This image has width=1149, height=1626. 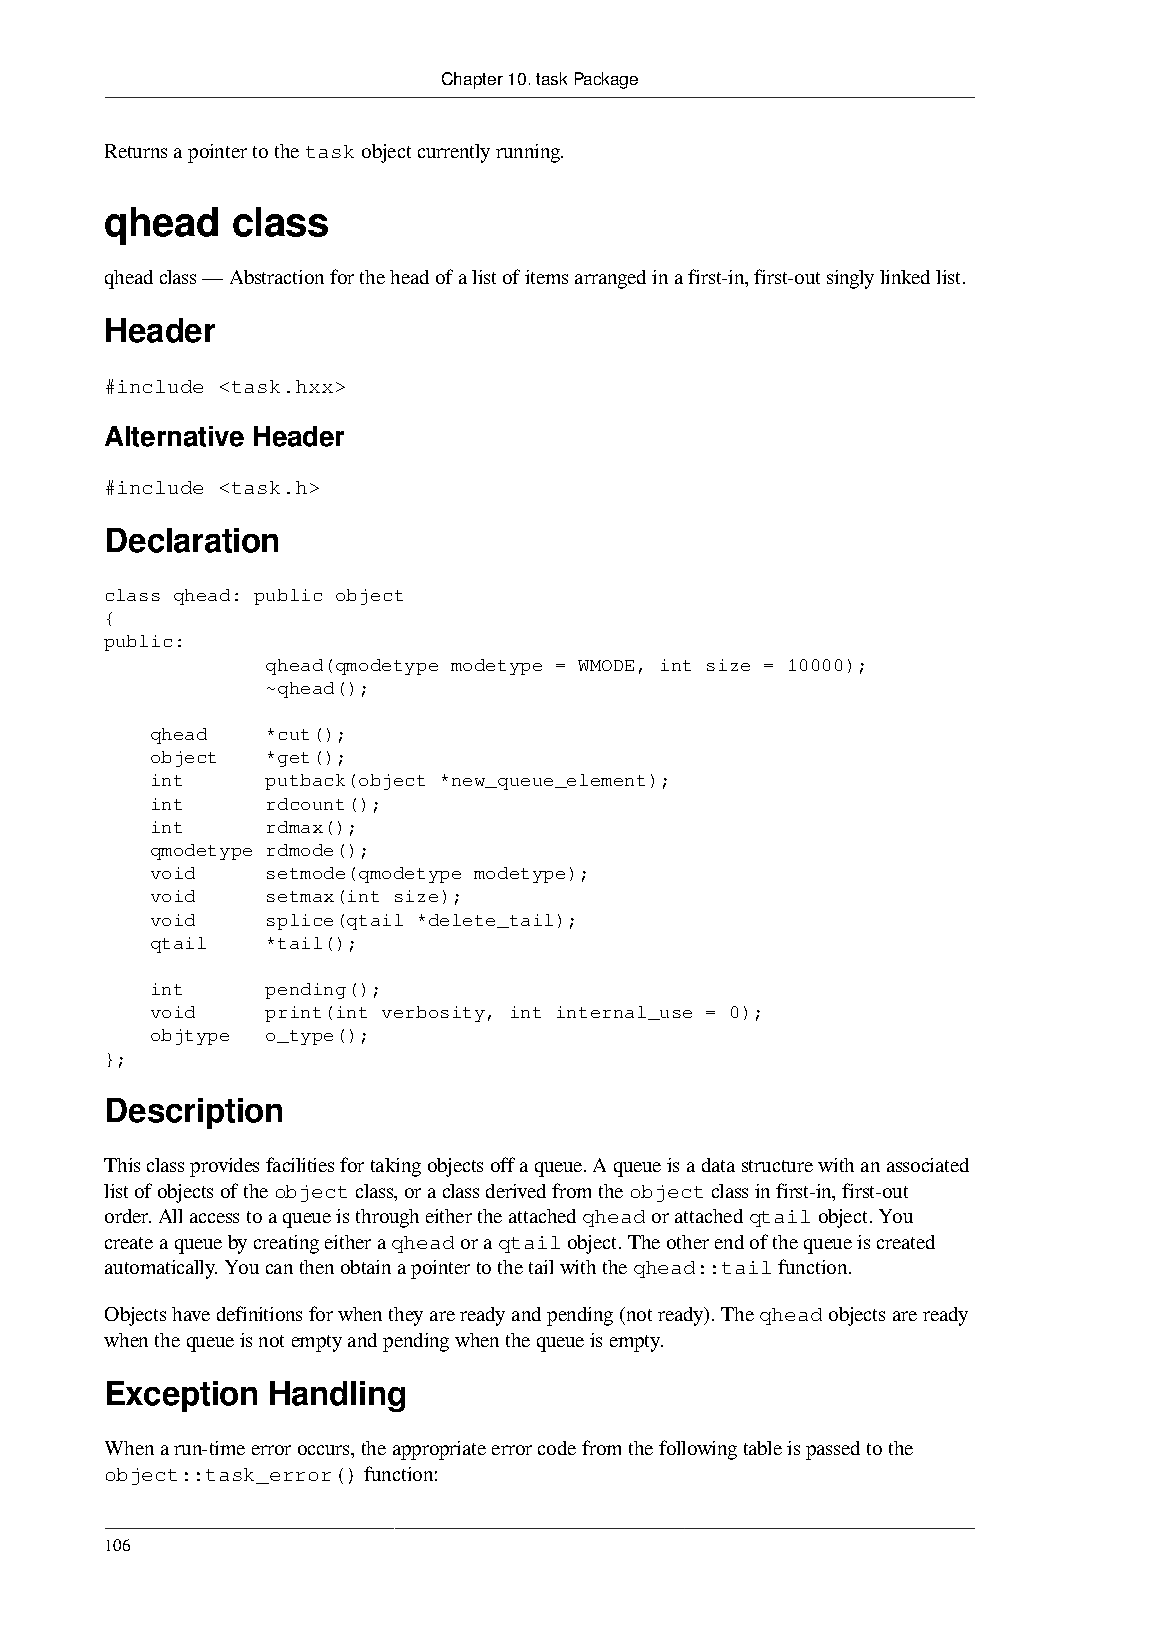 I want to click on Exception, so click(x=182, y=1396).
